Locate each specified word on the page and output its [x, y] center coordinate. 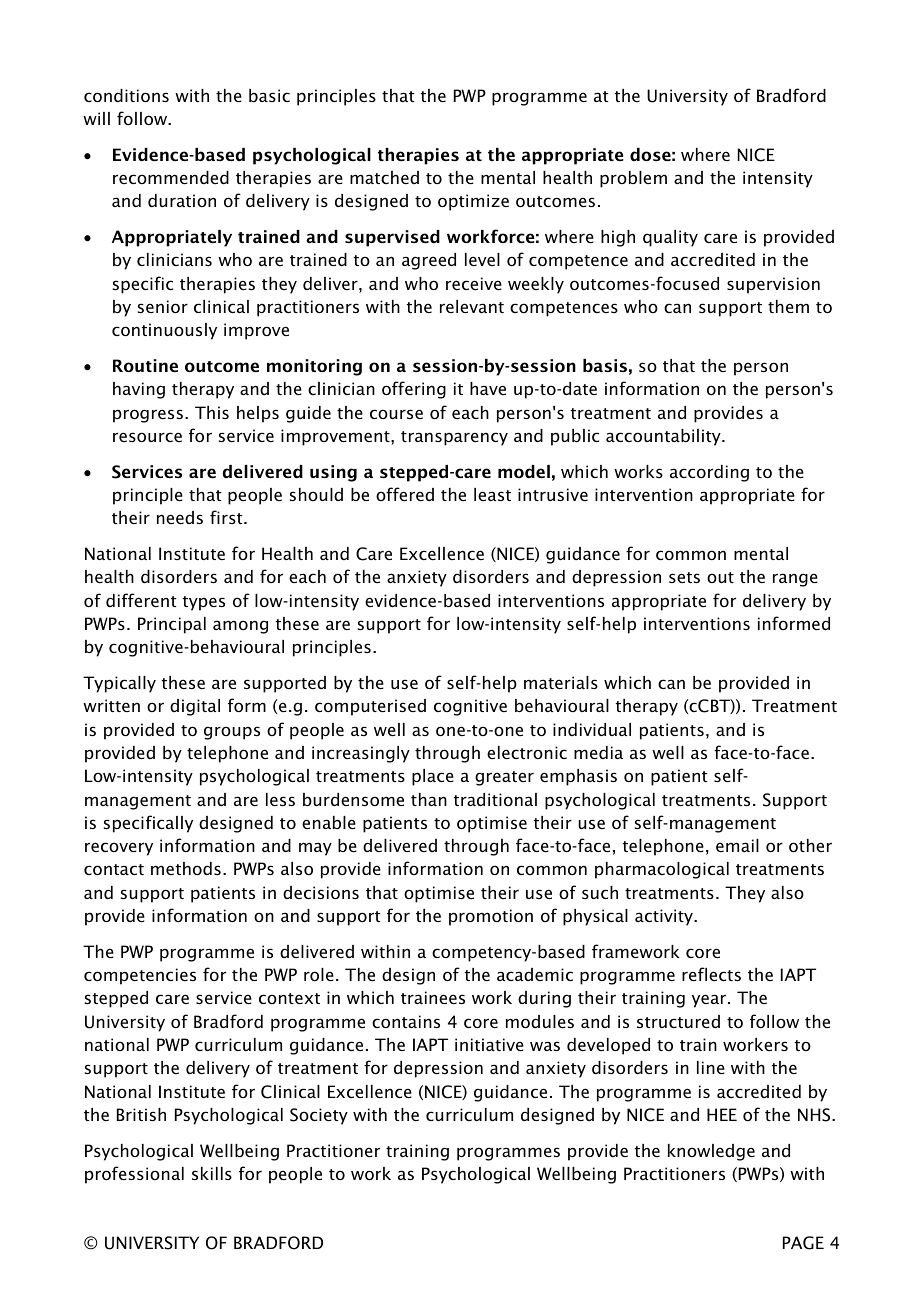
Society [319, 1116]
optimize [473, 202]
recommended [171, 177]
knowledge [711, 1152]
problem [633, 179]
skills [212, 1173]
